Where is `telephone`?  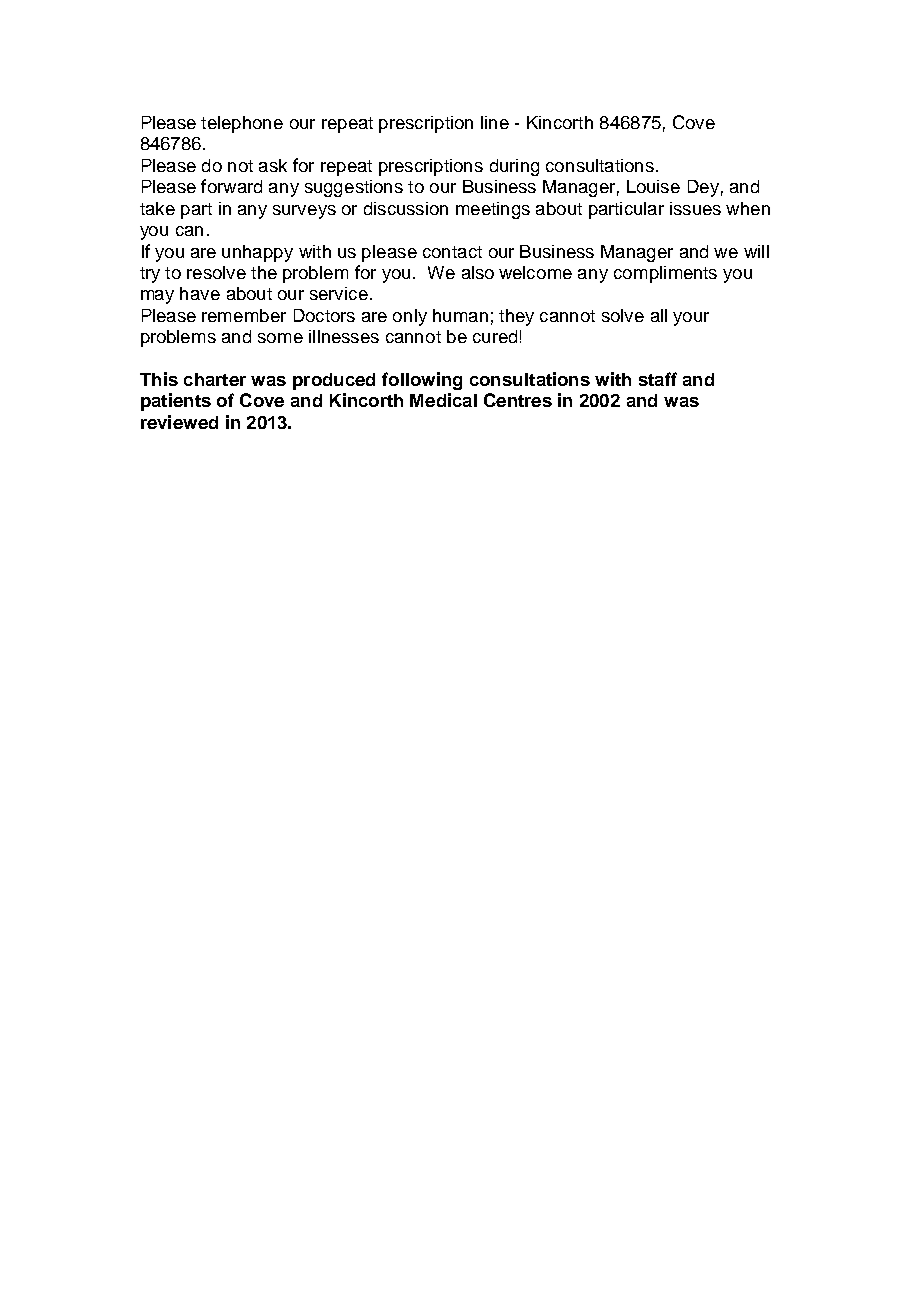
telephone is located at coordinates (242, 124).
